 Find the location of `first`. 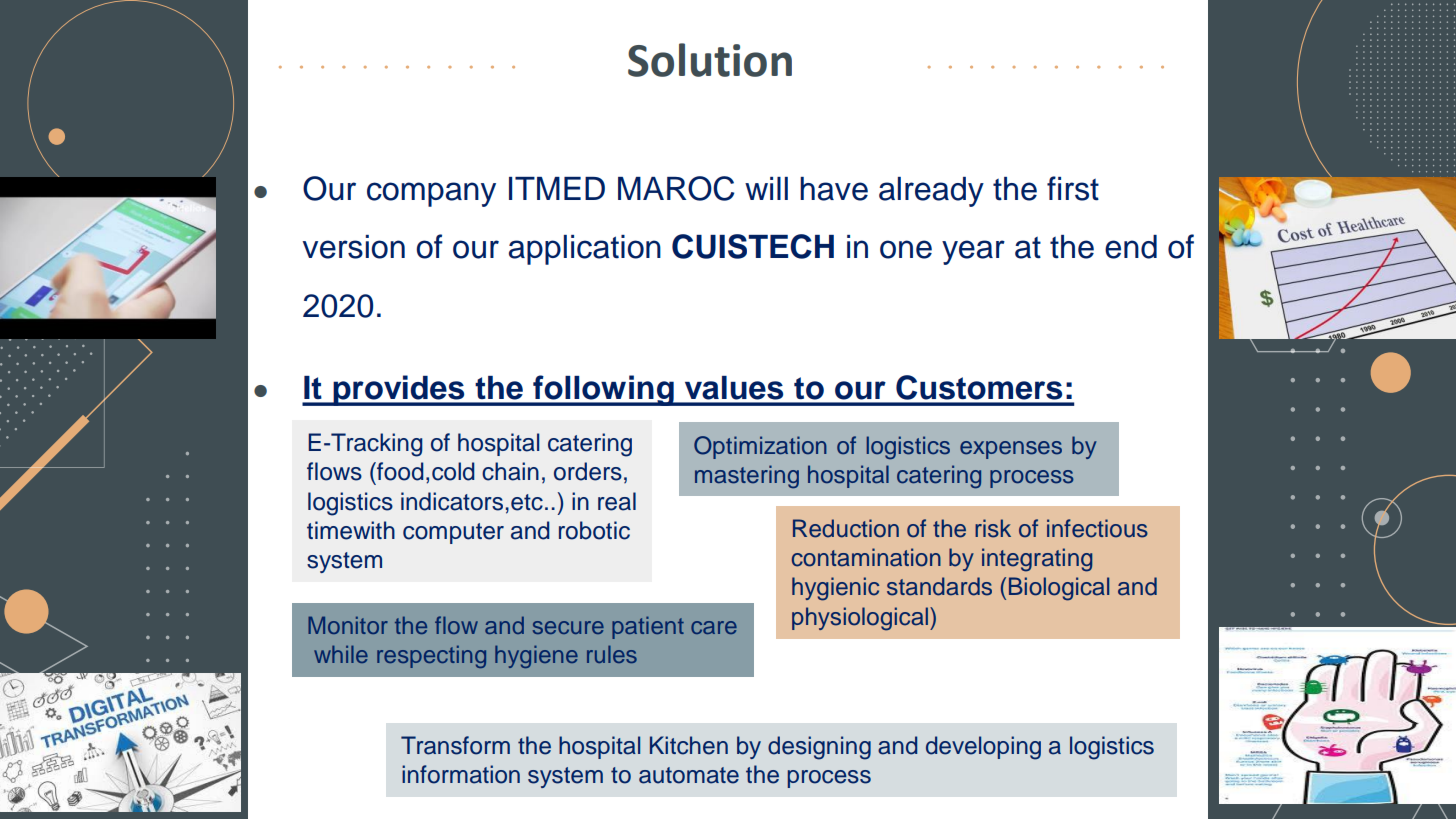

first is located at coordinates (1073, 188).
